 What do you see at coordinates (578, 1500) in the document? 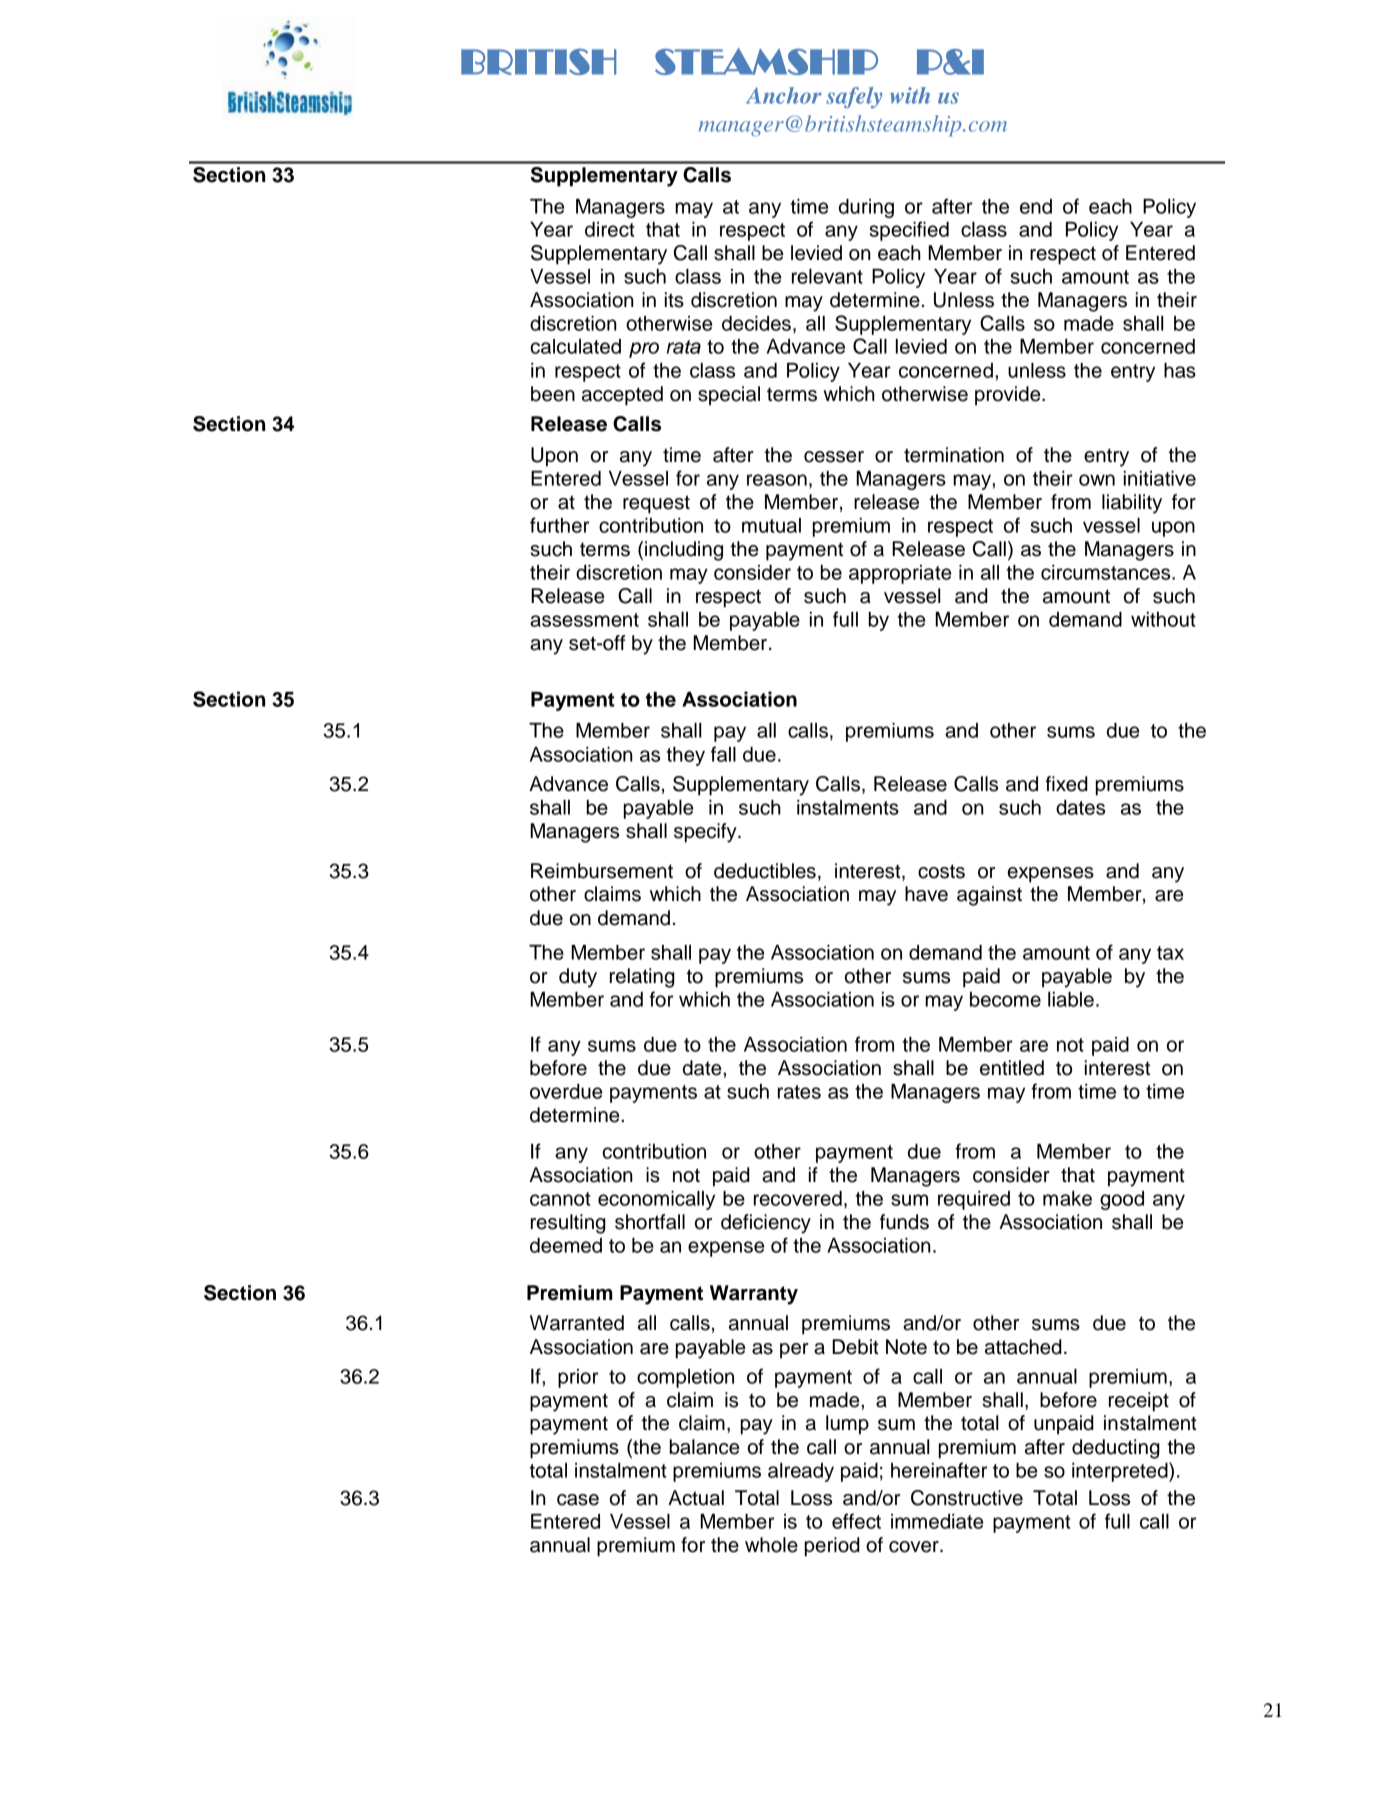
I see `case` at bounding box center [578, 1500].
